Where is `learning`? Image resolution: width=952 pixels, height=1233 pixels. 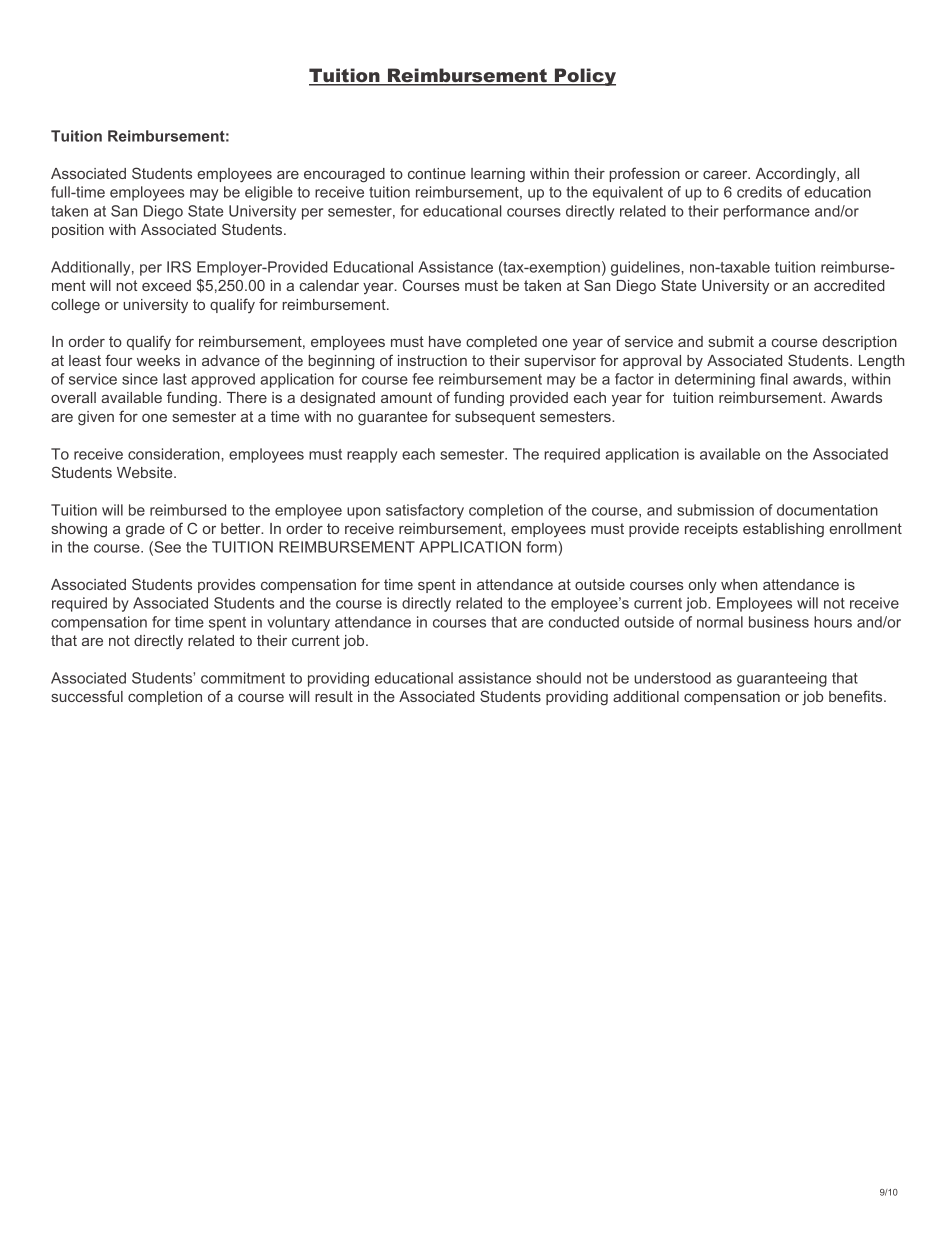 learning is located at coordinates (498, 175).
